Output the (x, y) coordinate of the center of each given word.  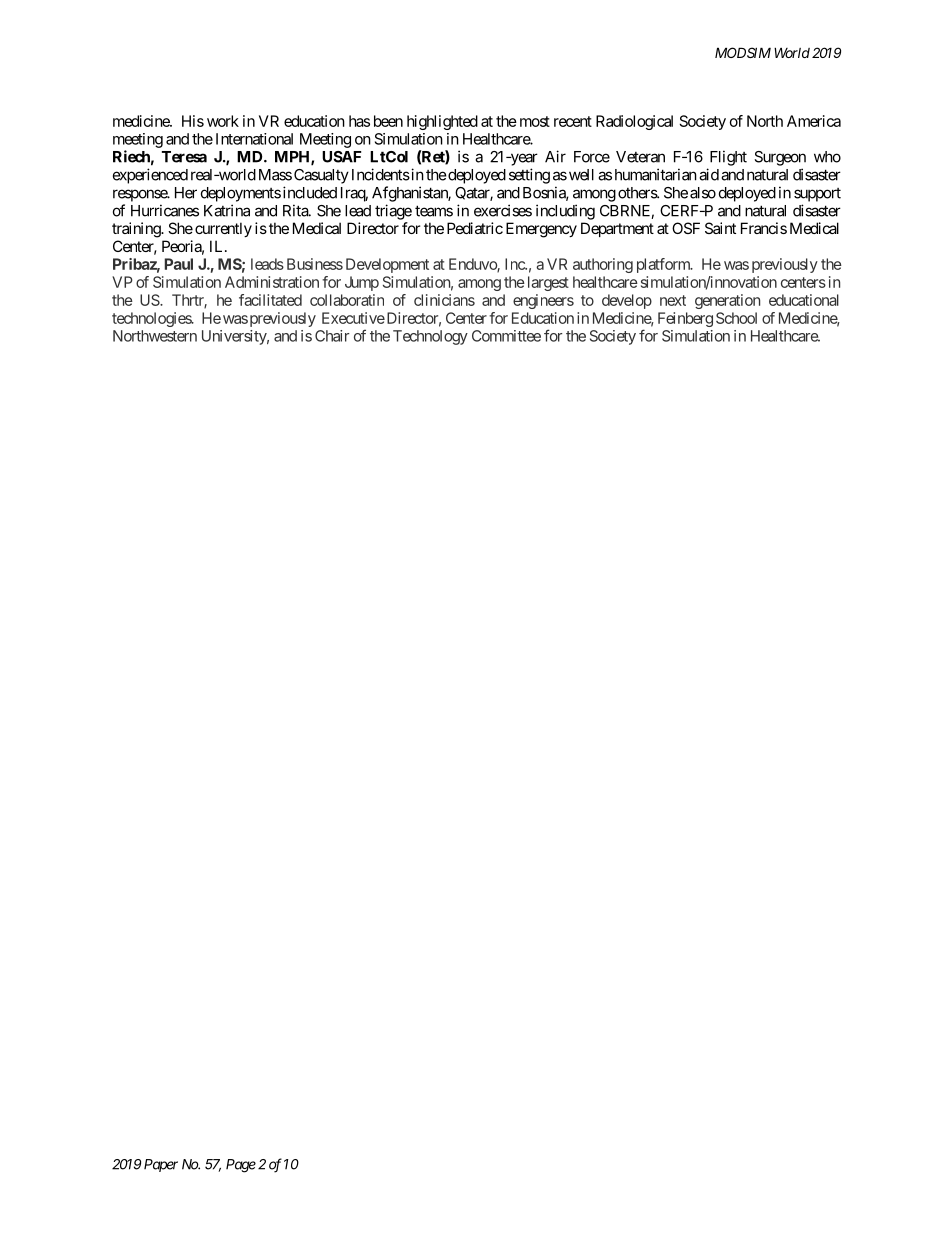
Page (241, 1166)
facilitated (270, 300)
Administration (272, 282)
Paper (161, 1165)
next (673, 300)
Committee (506, 336)
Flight (728, 158)
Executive (353, 318)
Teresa (184, 157)
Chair (332, 336)
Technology (430, 337)
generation (727, 301)
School (736, 318)
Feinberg (685, 319)
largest (548, 283)
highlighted (442, 122)
